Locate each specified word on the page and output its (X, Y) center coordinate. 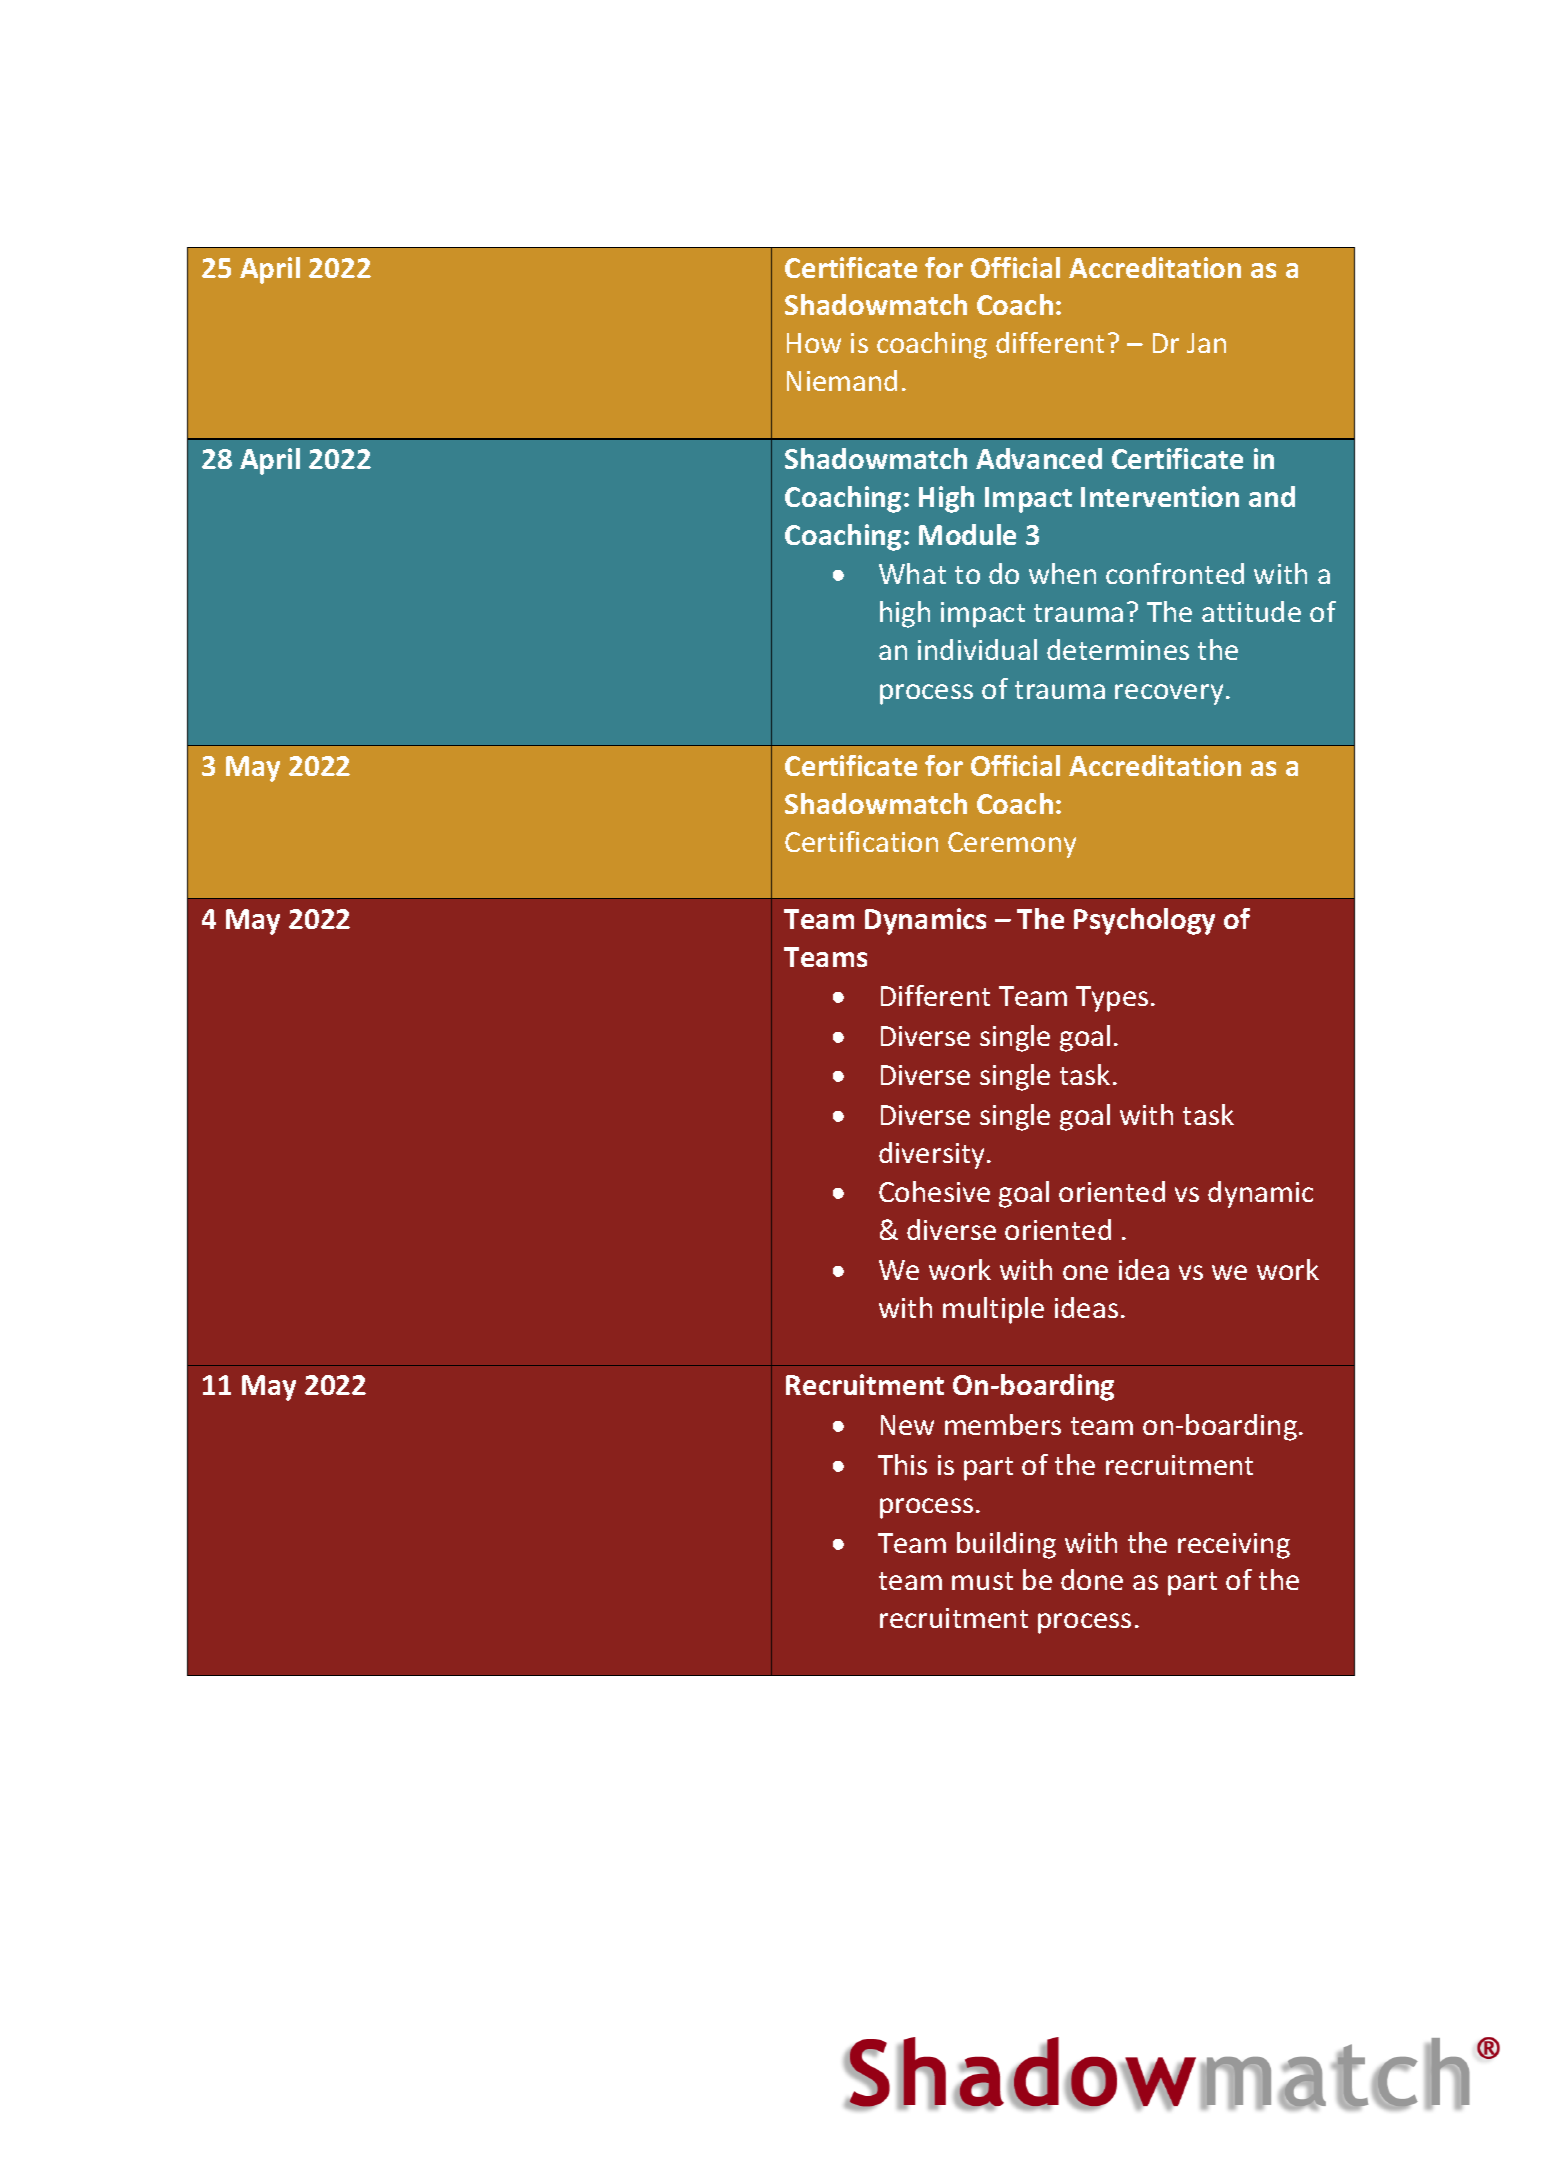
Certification (861, 841)
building (1006, 1545)
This (902, 1464)
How (814, 343)
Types (1112, 999)
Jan (1206, 343)
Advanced (1039, 458)
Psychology (1144, 921)
